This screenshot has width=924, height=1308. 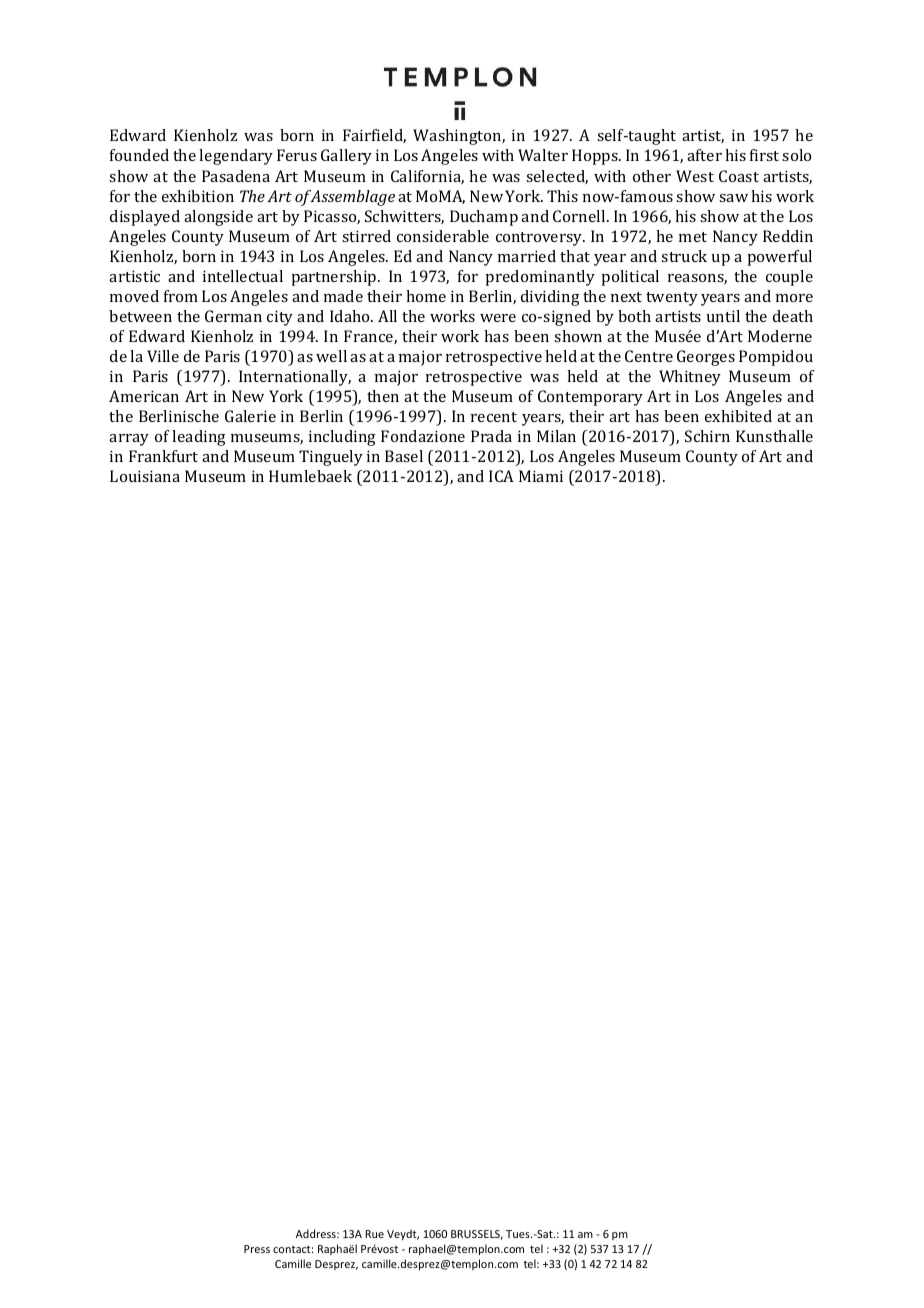 What do you see at coordinates (556, 436) in the screenshot?
I see `Milan` at bounding box center [556, 436].
